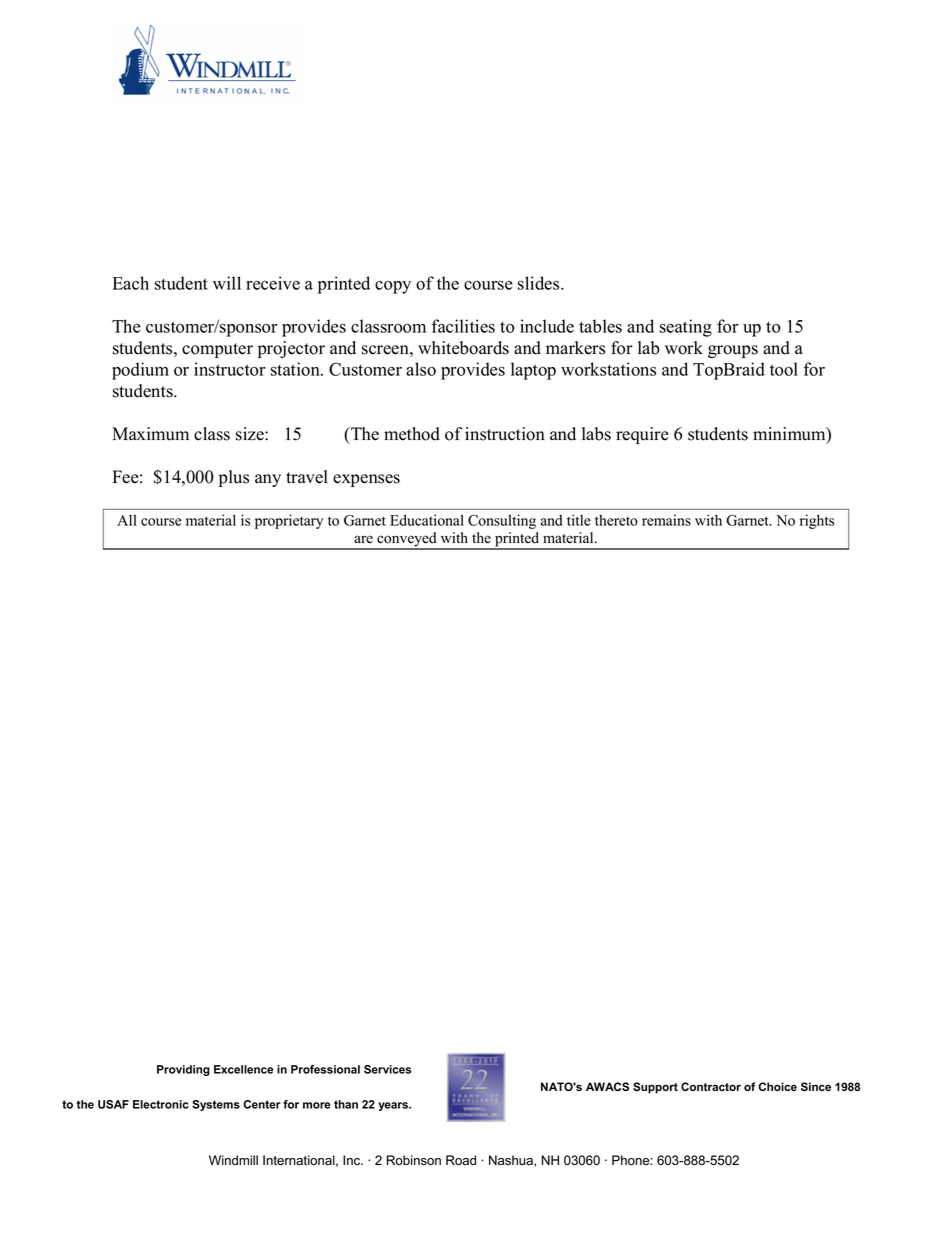  What do you see at coordinates (183, 1070) in the page?
I see `Providing` at bounding box center [183, 1070].
